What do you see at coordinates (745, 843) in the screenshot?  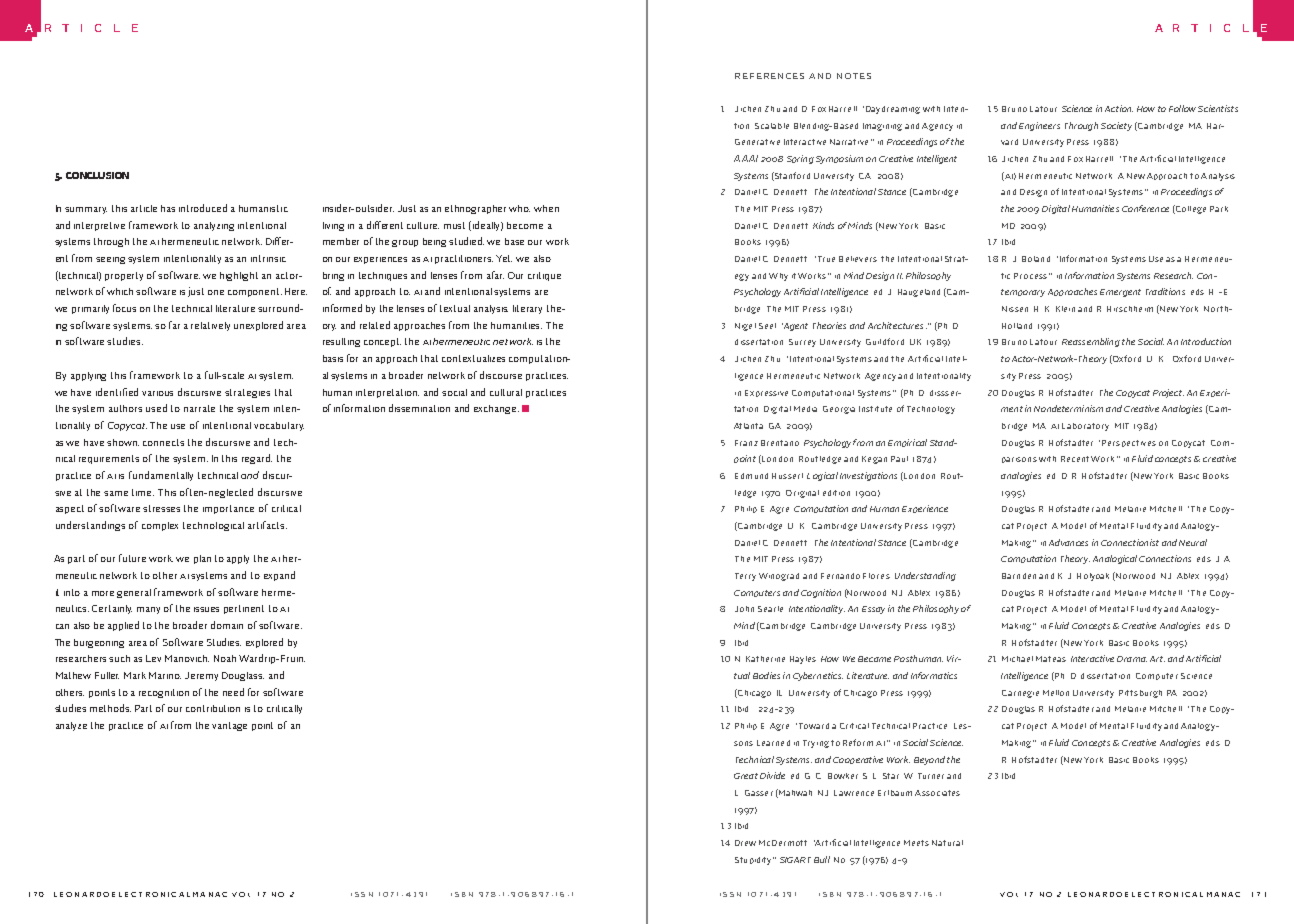 I see `Drew` at bounding box center [745, 843].
